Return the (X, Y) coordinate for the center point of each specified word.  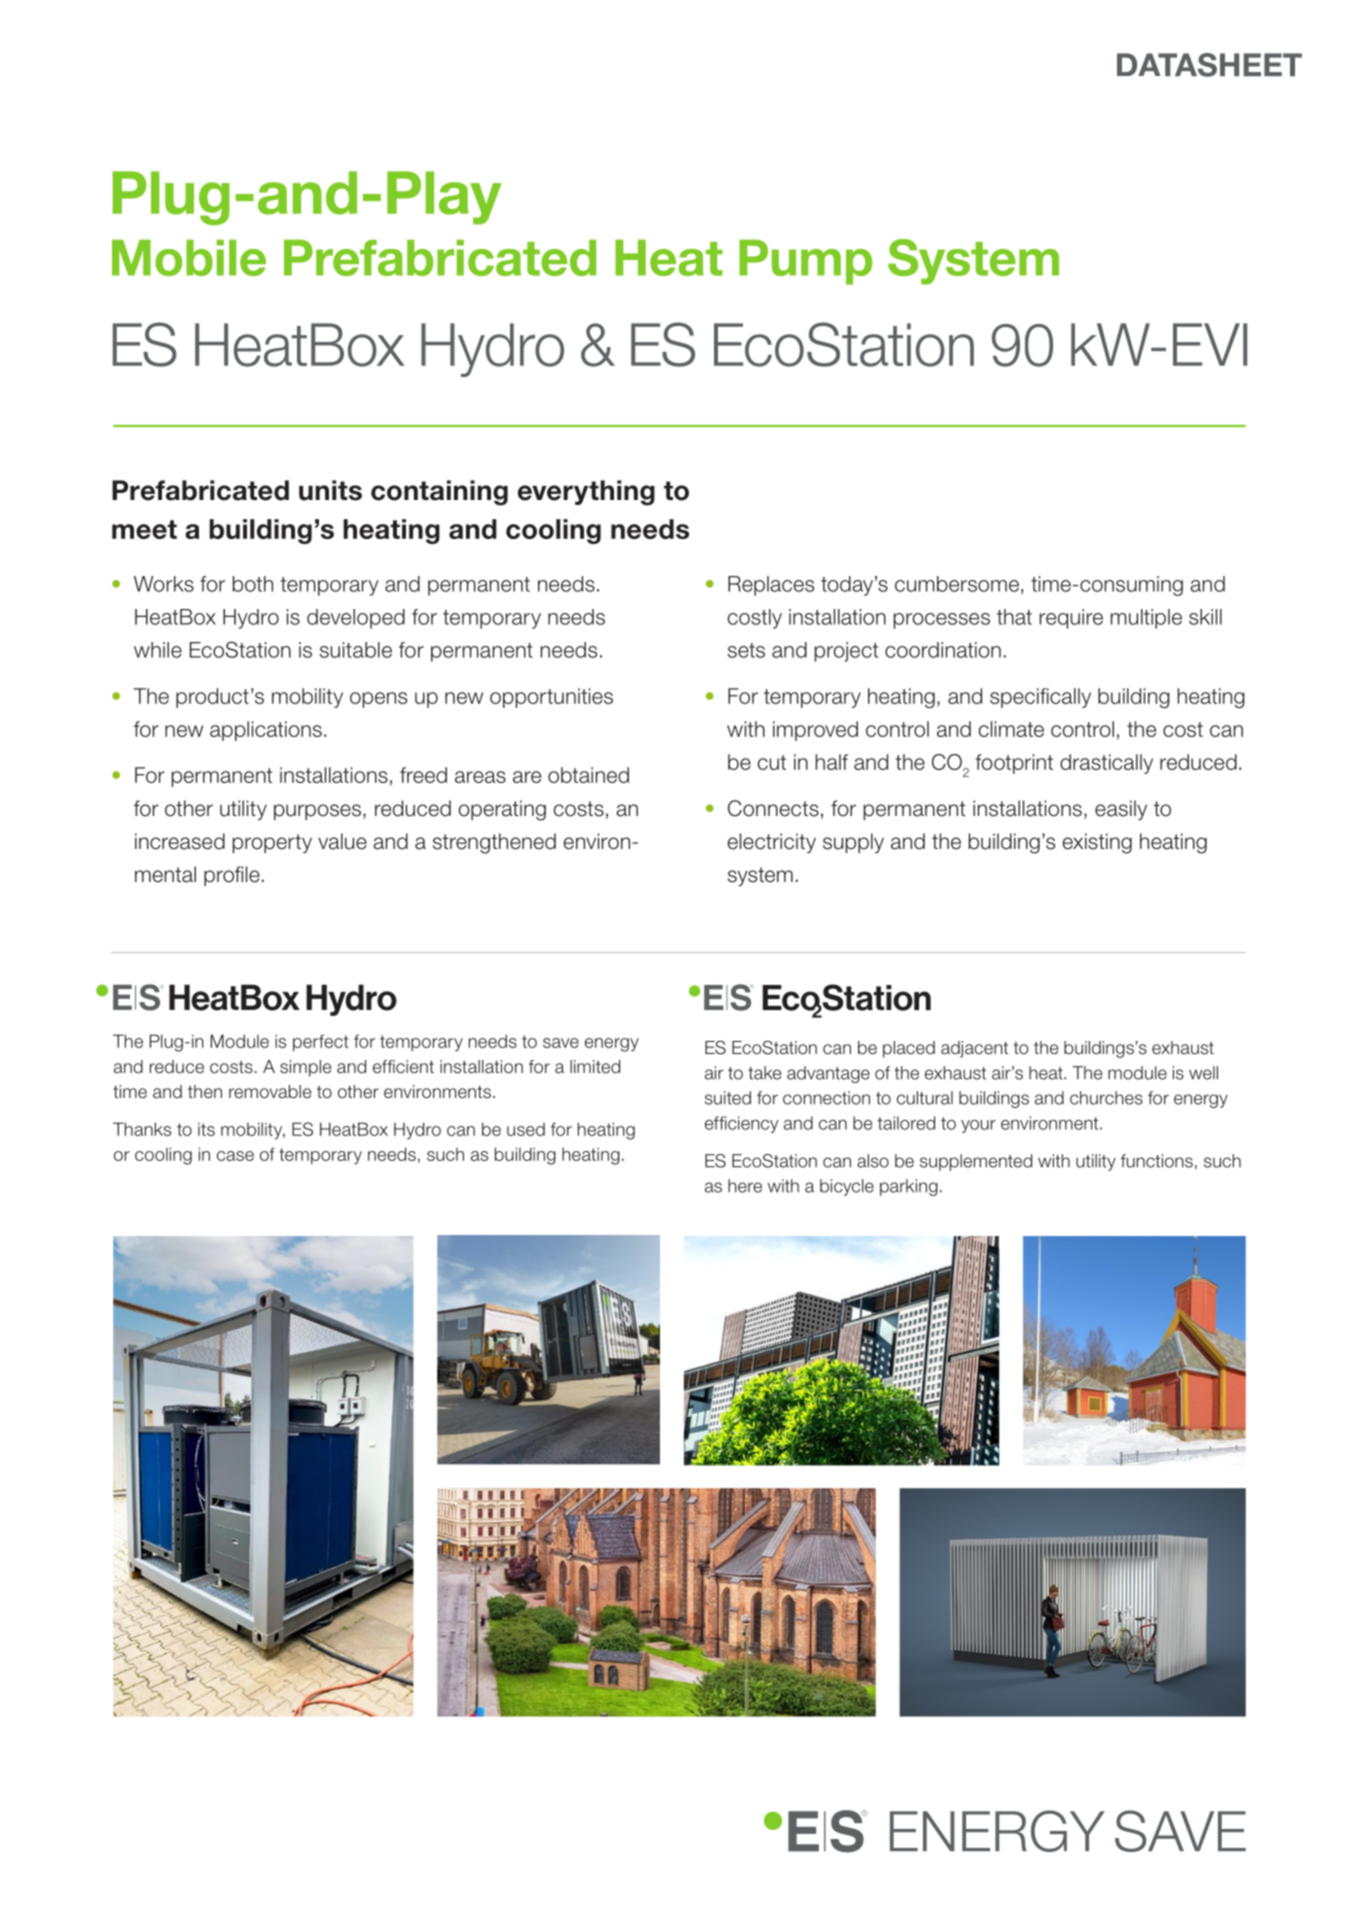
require (1071, 619)
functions (1157, 1161)
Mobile (189, 258)
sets (746, 650)
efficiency (742, 1124)
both (253, 584)
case (235, 1156)
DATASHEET (1209, 65)
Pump (805, 262)
